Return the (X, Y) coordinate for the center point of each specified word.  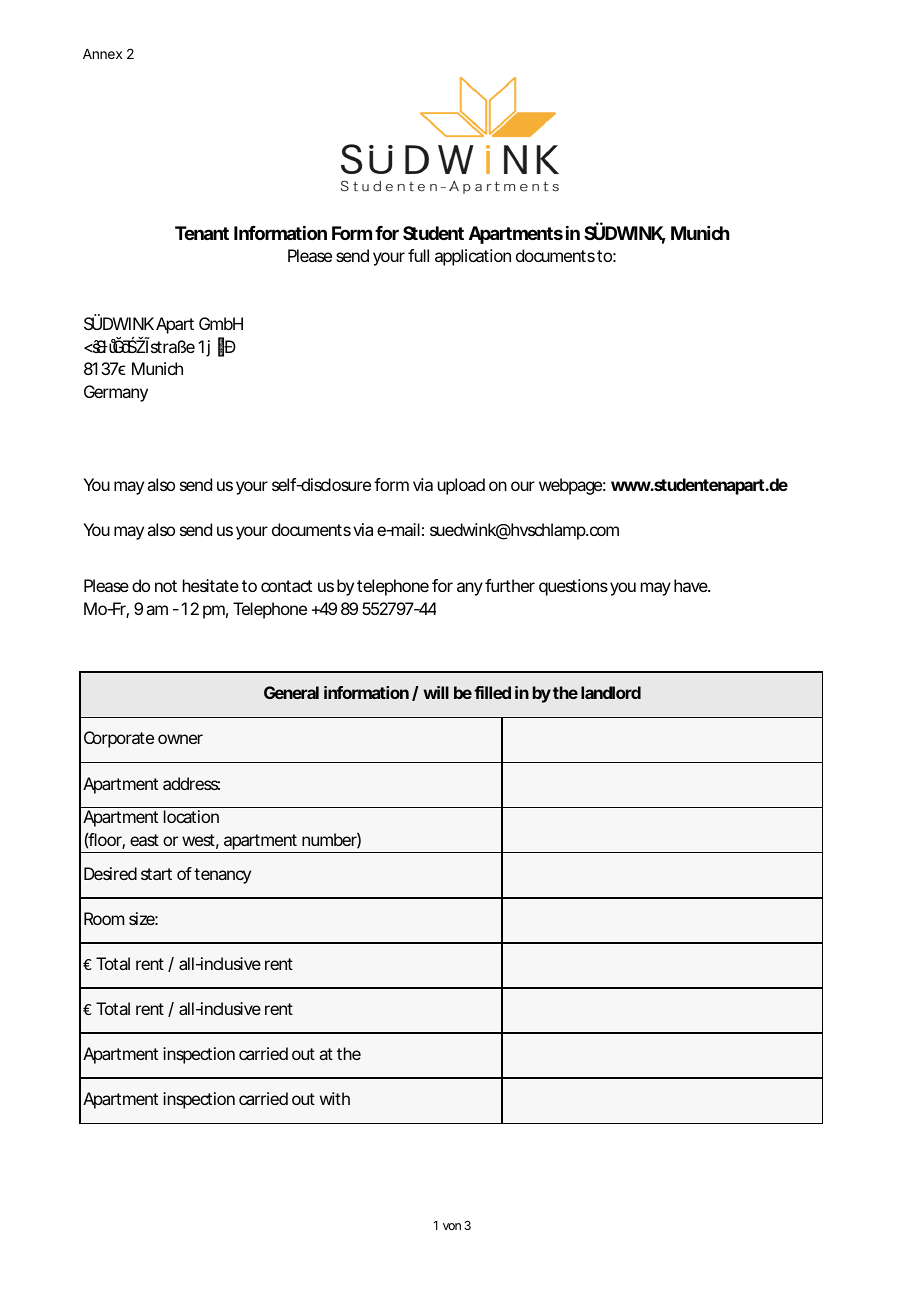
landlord (611, 692)
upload (461, 486)
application (473, 257)
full (418, 255)
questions (573, 587)
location (191, 816)
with (335, 1098)
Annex (102, 54)
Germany (116, 393)
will (436, 692)
